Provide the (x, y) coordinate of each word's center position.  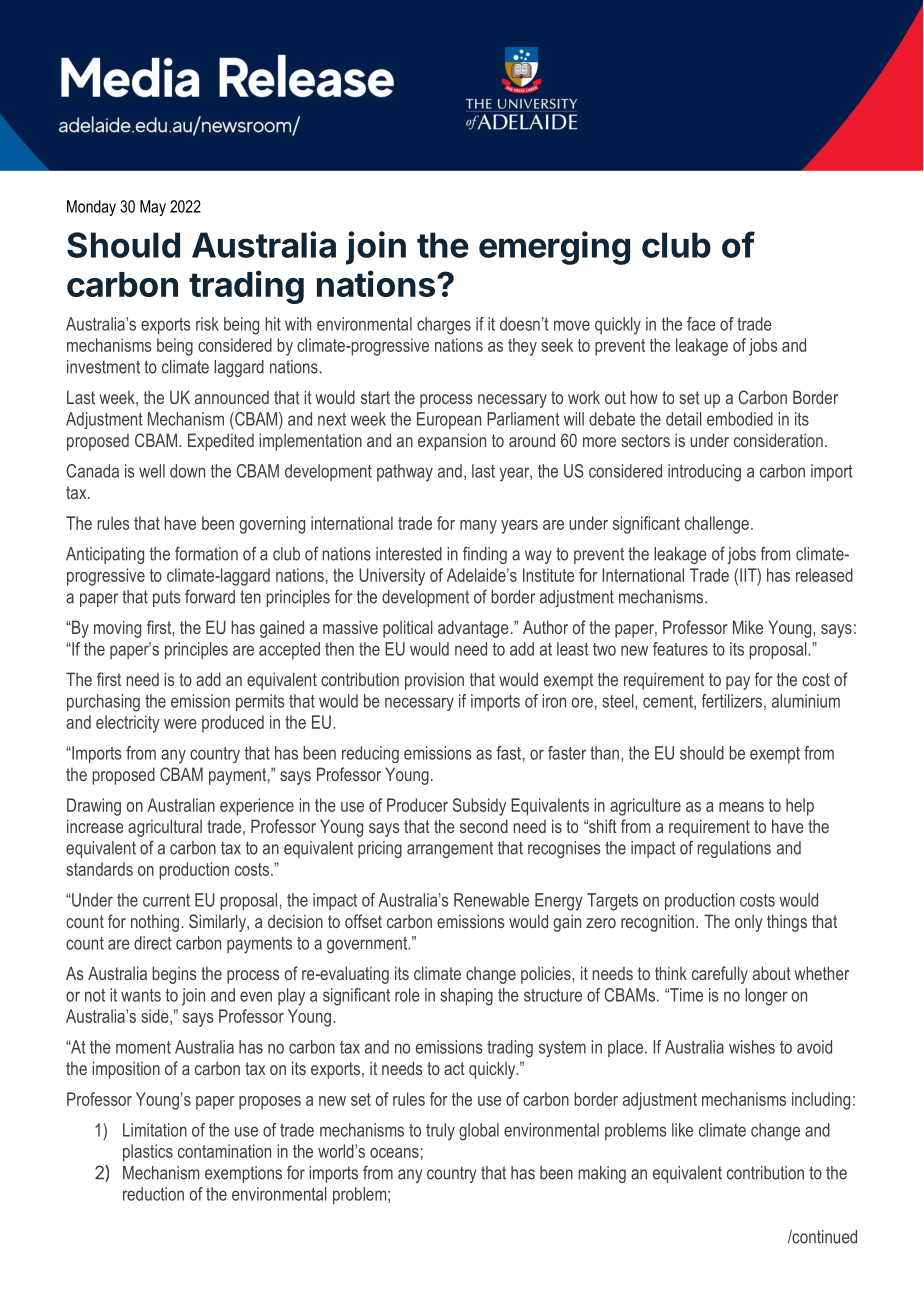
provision (434, 681)
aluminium (806, 701)
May (153, 208)
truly (440, 1132)
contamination (224, 1151)
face (701, 324)
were (180, 724)
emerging (554, 248)
